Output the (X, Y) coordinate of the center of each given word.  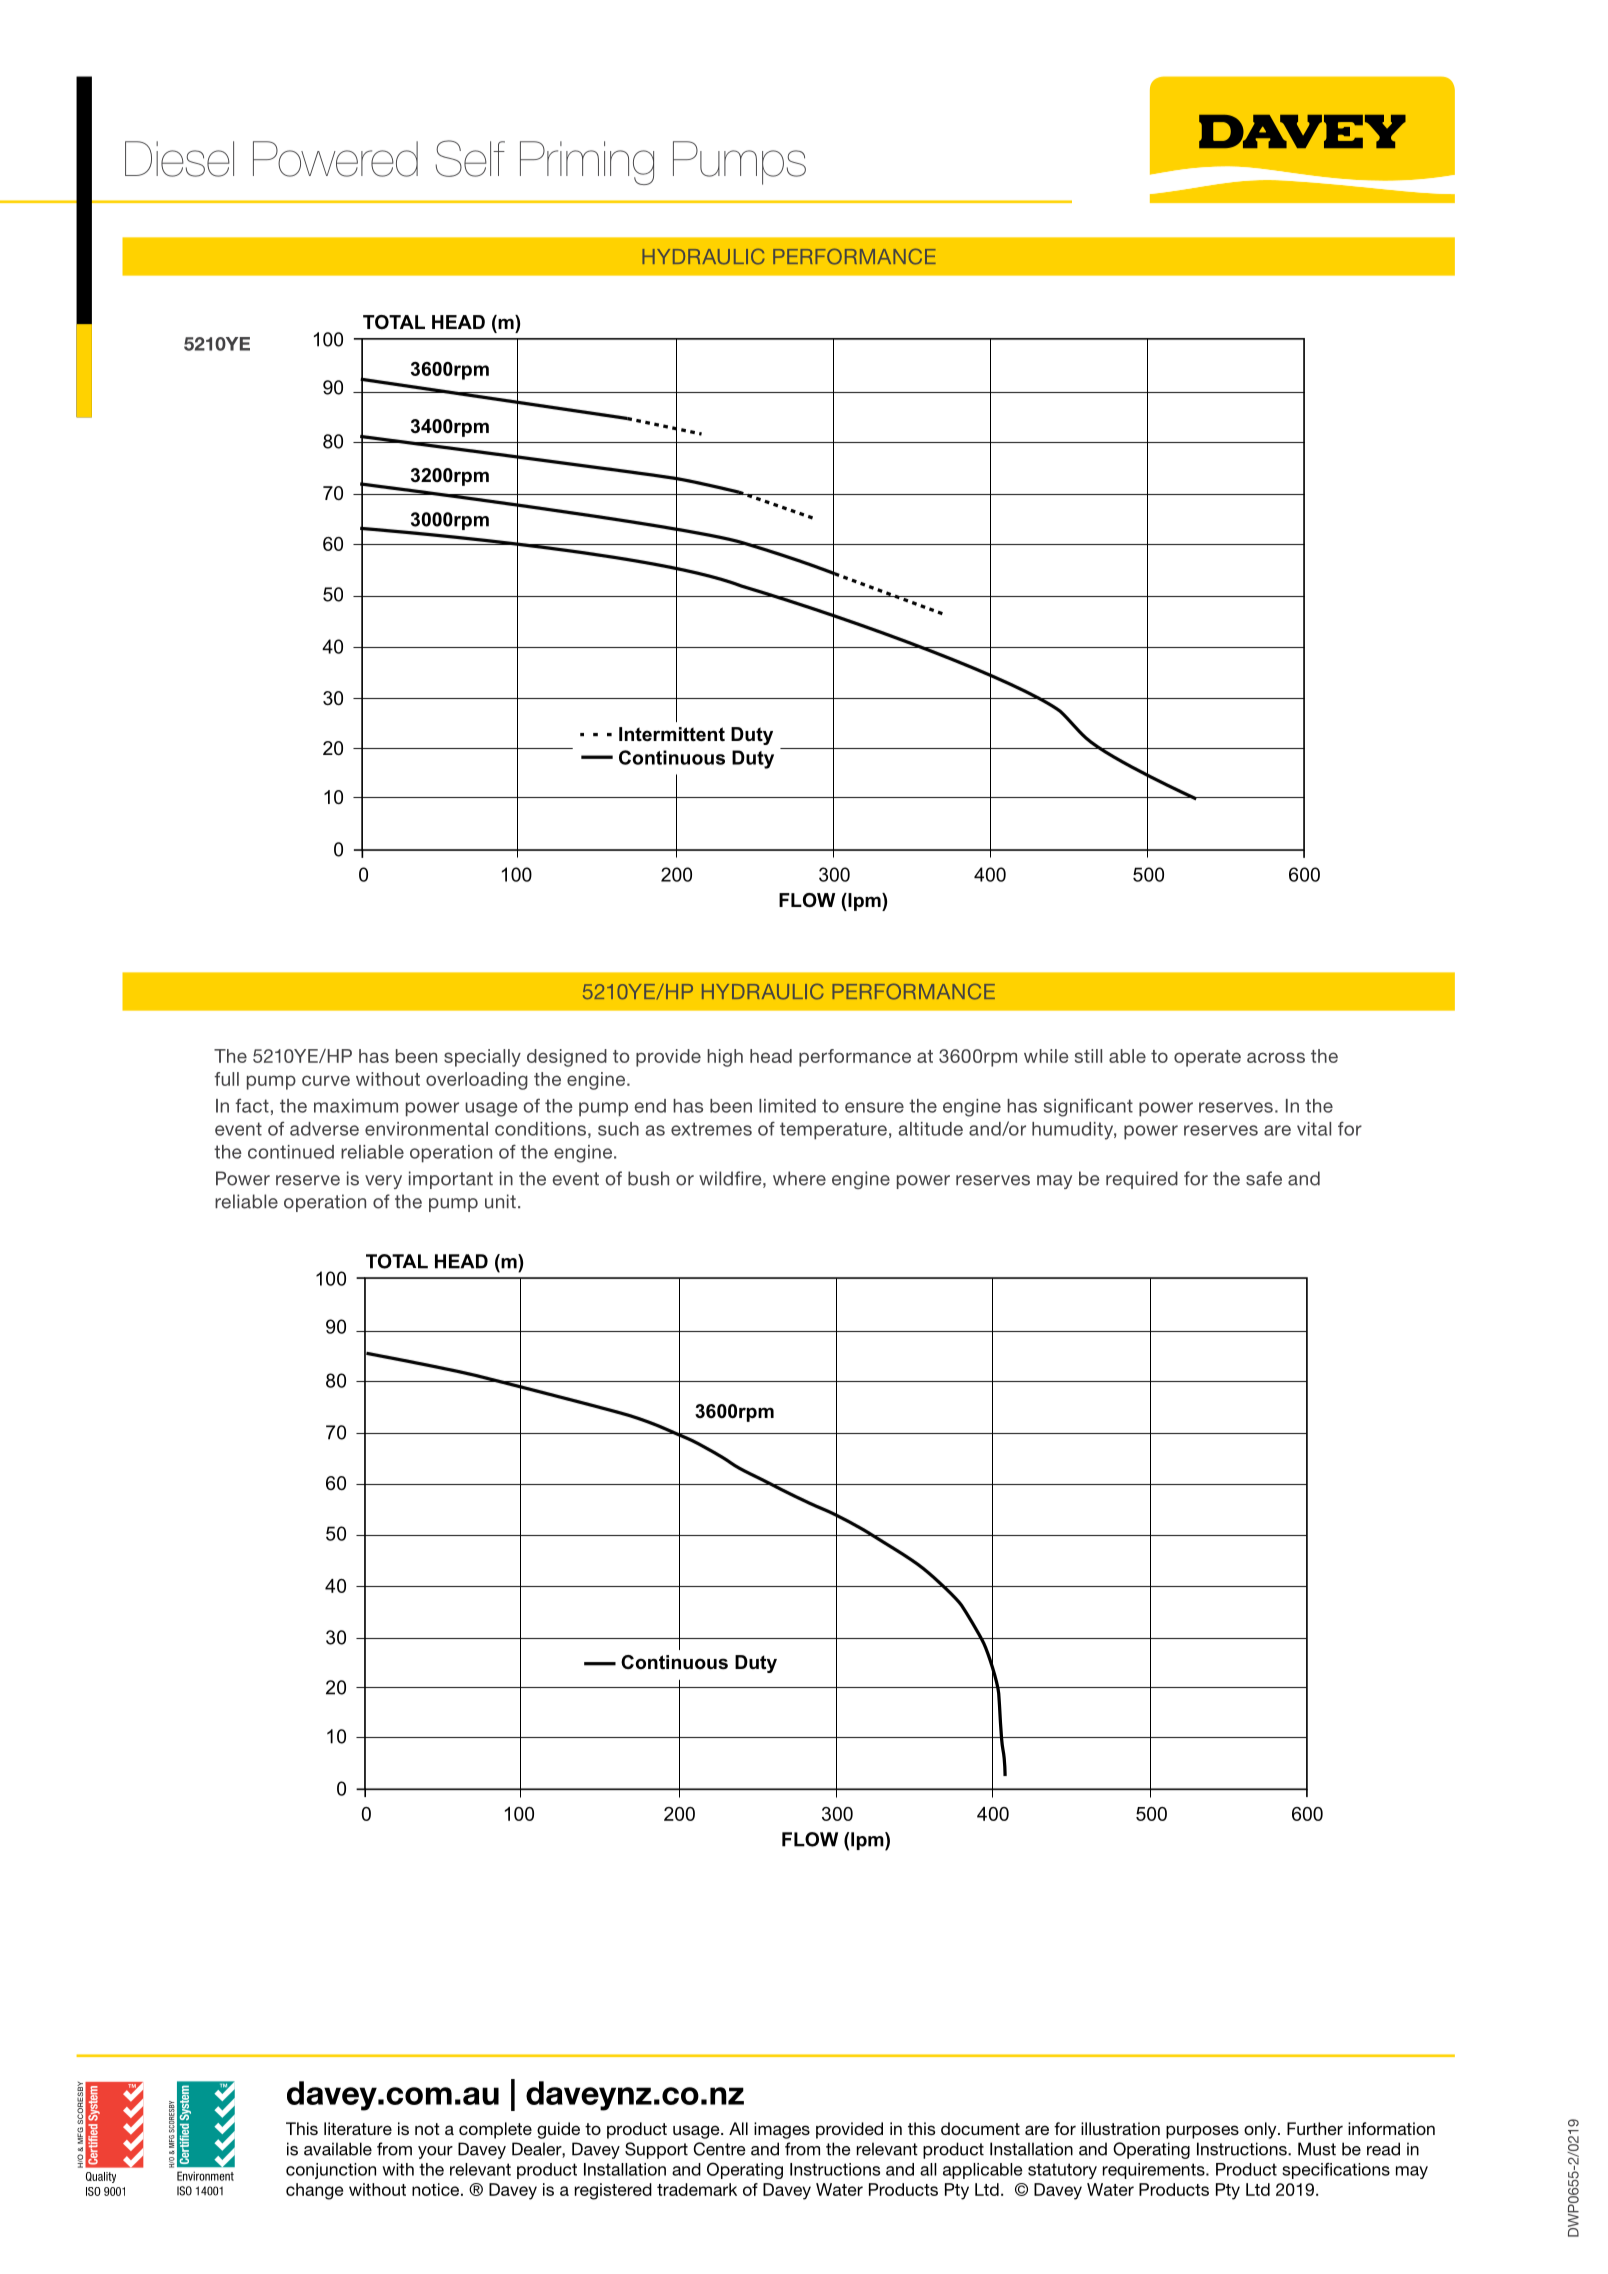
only (1261, 2130)
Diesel (179, 159)
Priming (587, 163)
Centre (720, 2149)
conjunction (331, 2171)
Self (470, 158)
